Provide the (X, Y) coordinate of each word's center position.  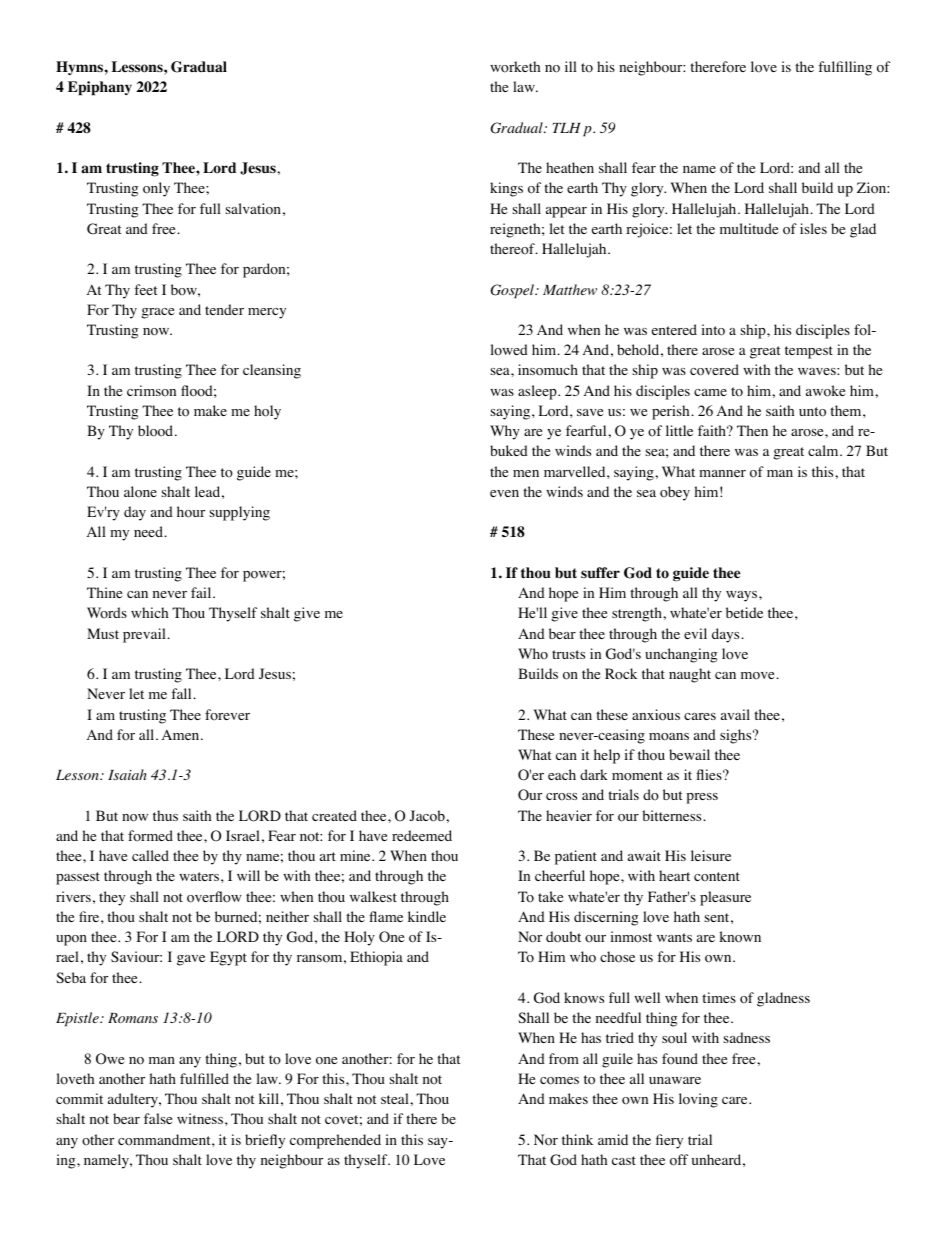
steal (396, 1098)
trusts (568, 654)
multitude (749, 228)
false (158, 1118)
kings (506, 189)
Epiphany (100, 88)
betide (744, 612)
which (149, 612)
